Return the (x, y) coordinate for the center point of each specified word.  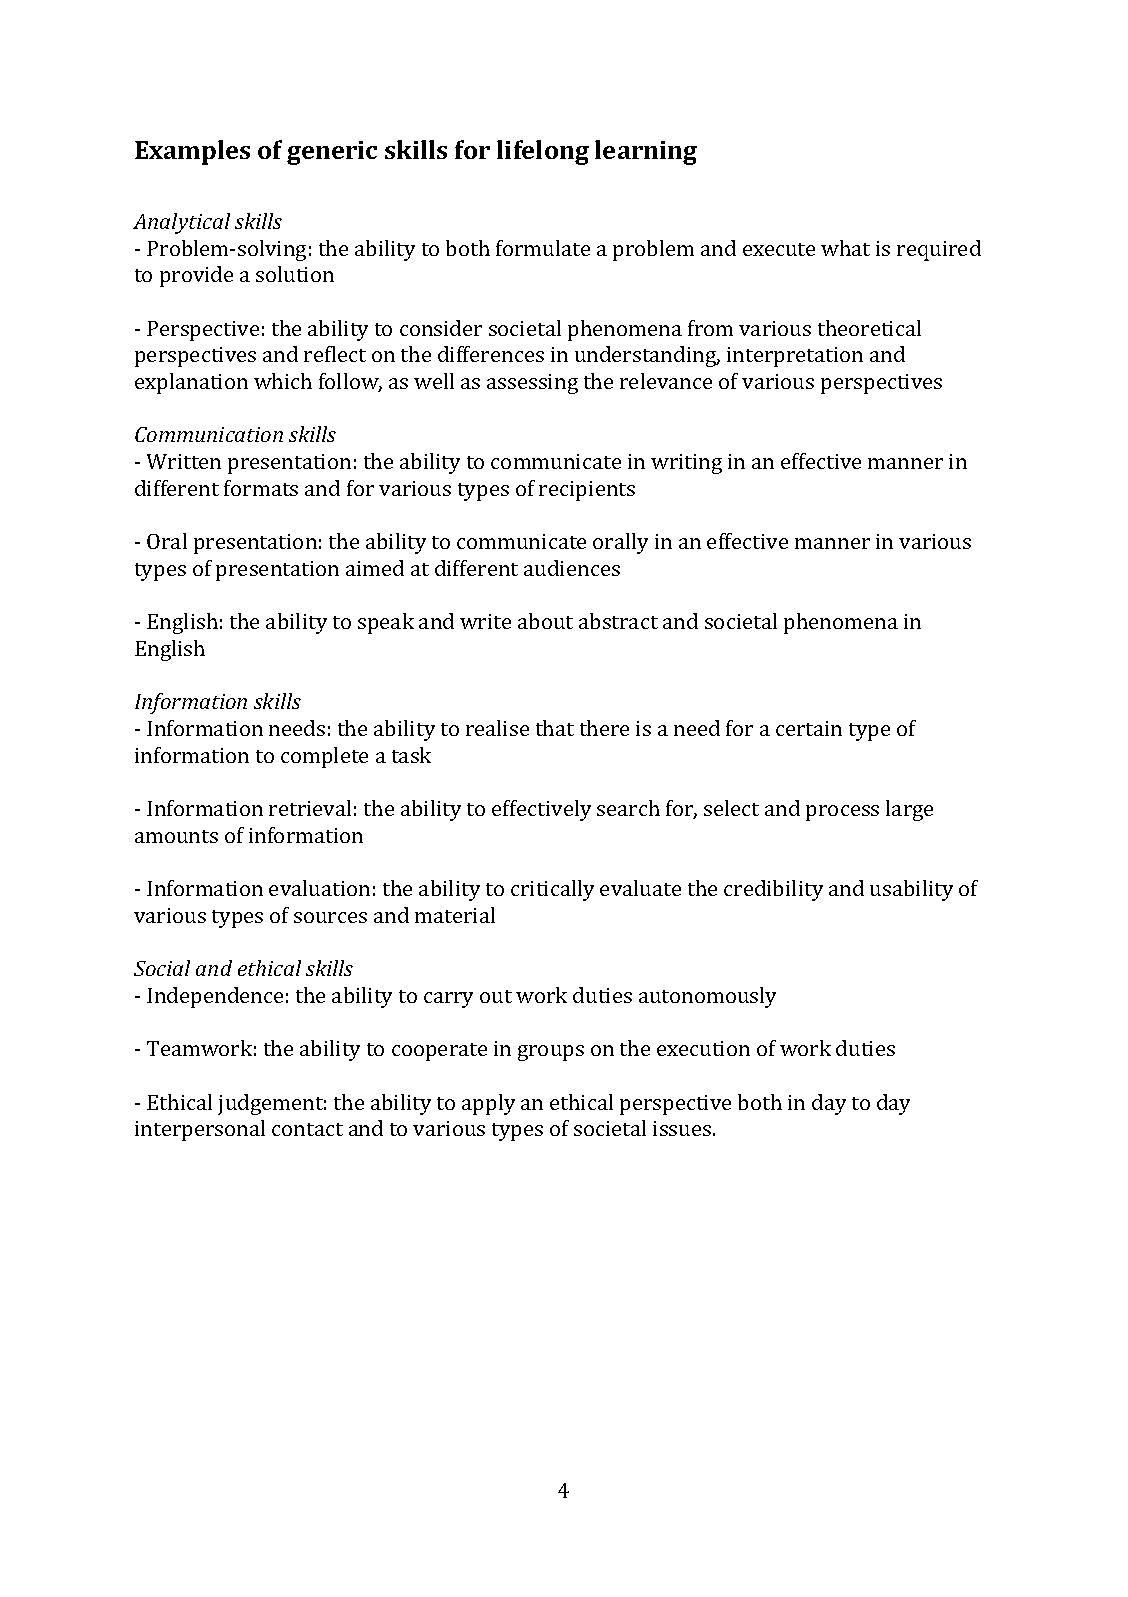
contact (307, 1129)
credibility (773, 890)
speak (386, 623)
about (545, 621)
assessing (532, 384)
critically (552, 890)
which (283, 381)
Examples (192, 152)
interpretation (795, 357)
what (845, 248)
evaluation (319, 888)
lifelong (543, 152)
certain (809, 728)
